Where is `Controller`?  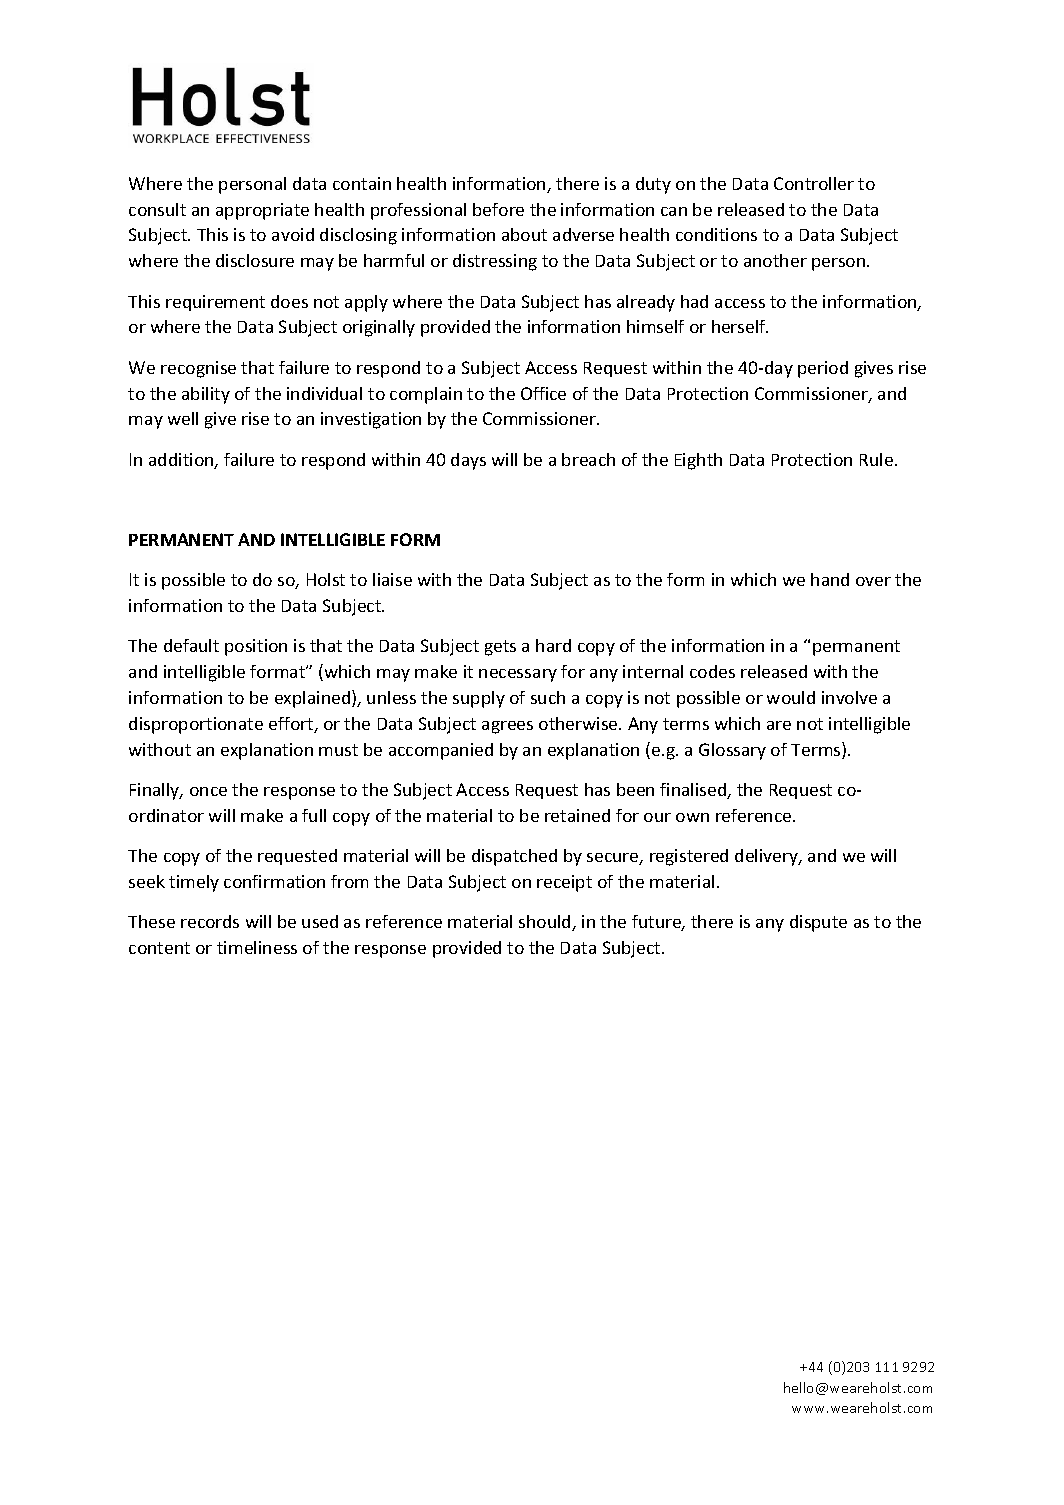
Controller is located at coordinates (814, 183).
